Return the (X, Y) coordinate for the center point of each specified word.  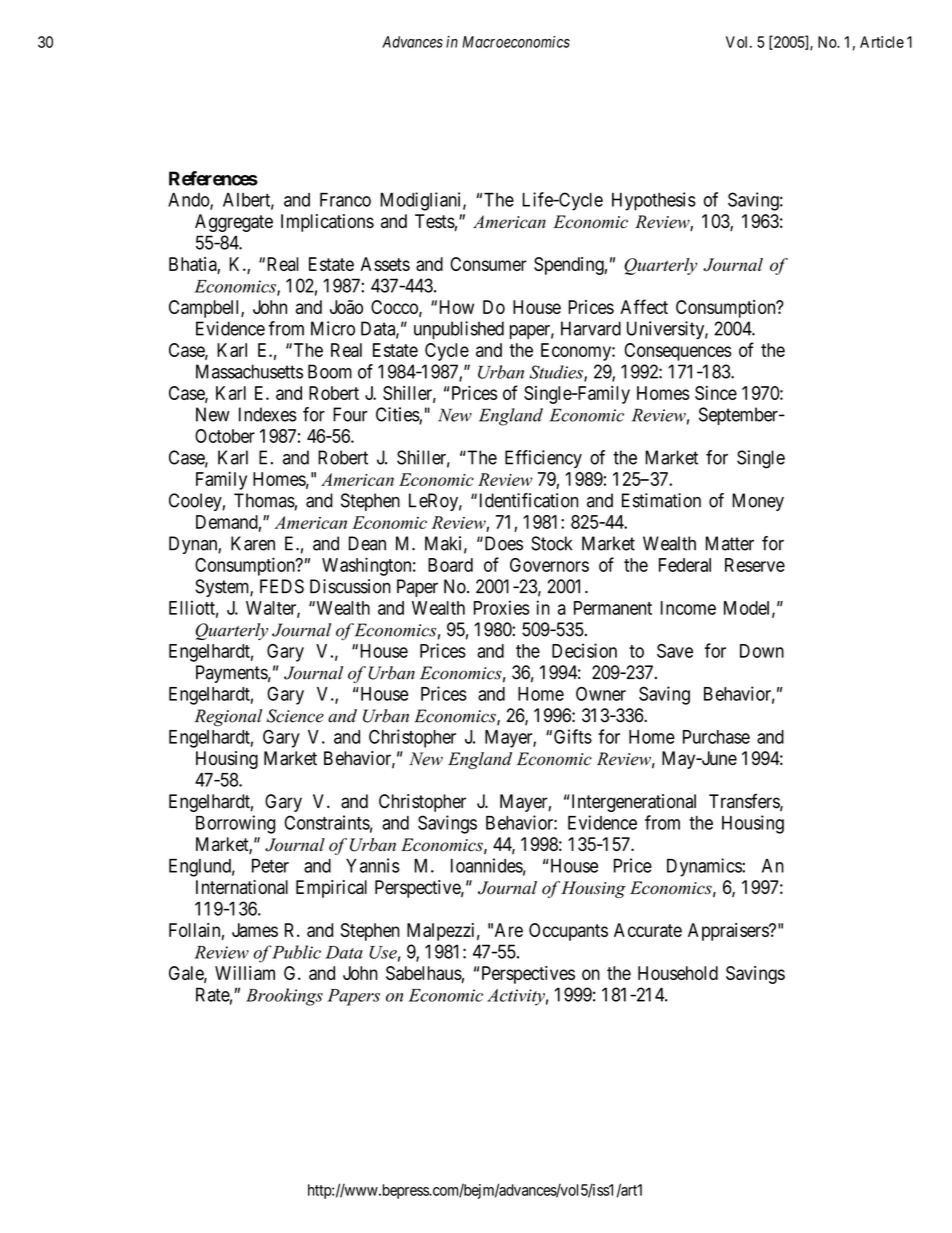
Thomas (264, 500)
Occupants (568, 932)
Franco (345, 199)
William (245, 973)
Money (758, 502)
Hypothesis (654, 201)
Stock (551, 543)
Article (882, 42)
